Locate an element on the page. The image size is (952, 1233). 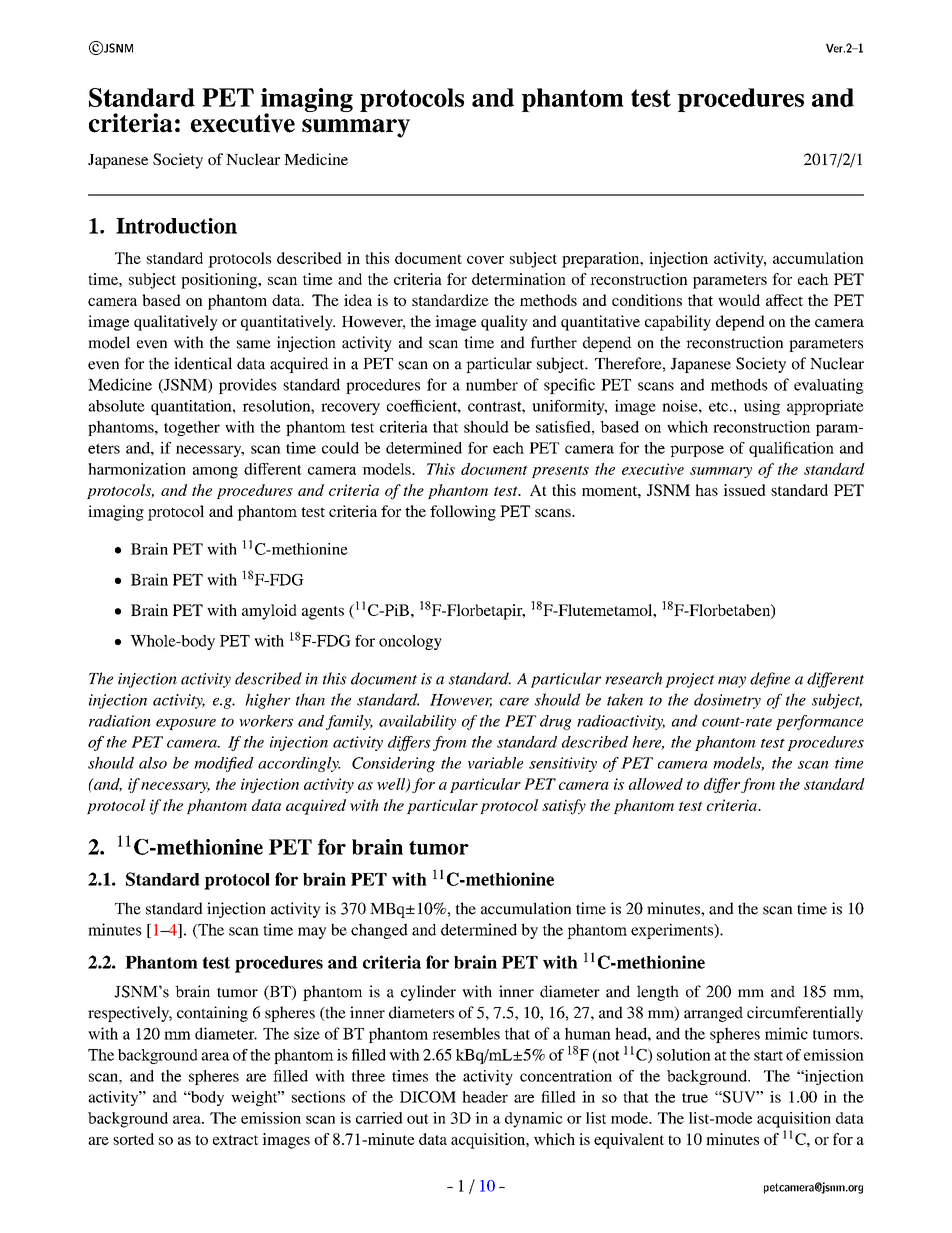
positioning is located at coordinates (220, 281).
